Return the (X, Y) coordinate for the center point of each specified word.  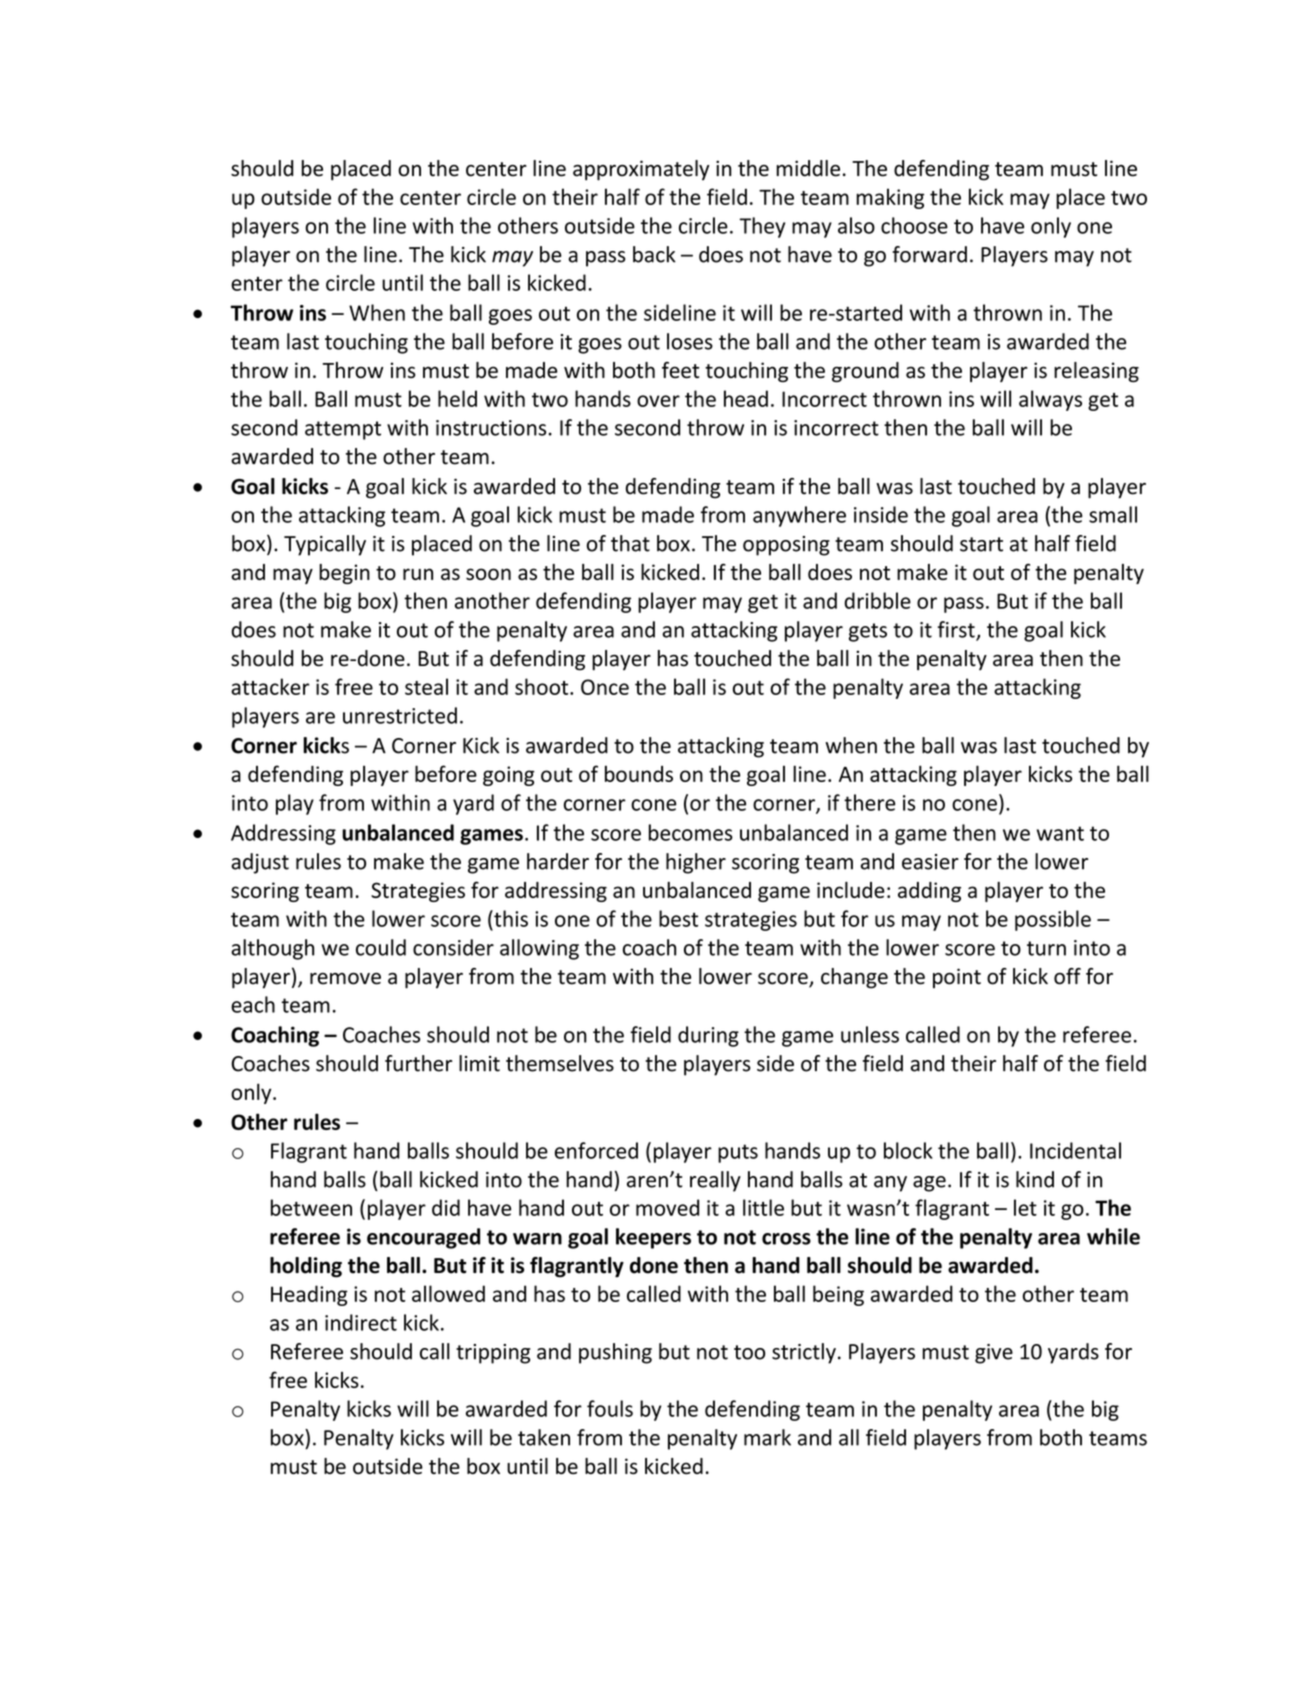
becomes (691, 832)
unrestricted (400, 715)
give (994, 1354)
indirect (361, 1322)
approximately (641, 170)
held (457, 398)
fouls (610, 1408)
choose (914, 225)
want (1060, 833)
